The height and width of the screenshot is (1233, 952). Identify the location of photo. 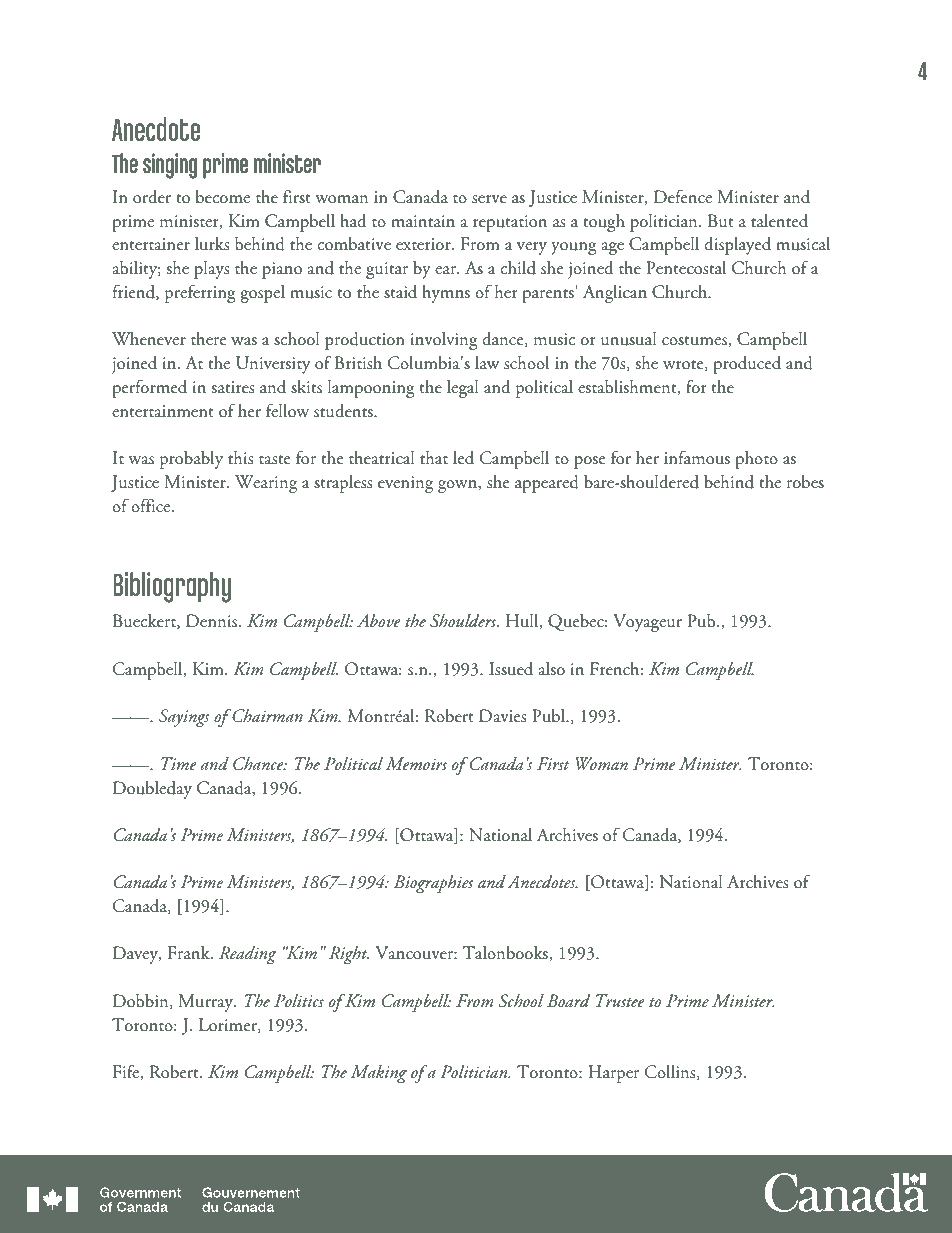
(756, 460).
